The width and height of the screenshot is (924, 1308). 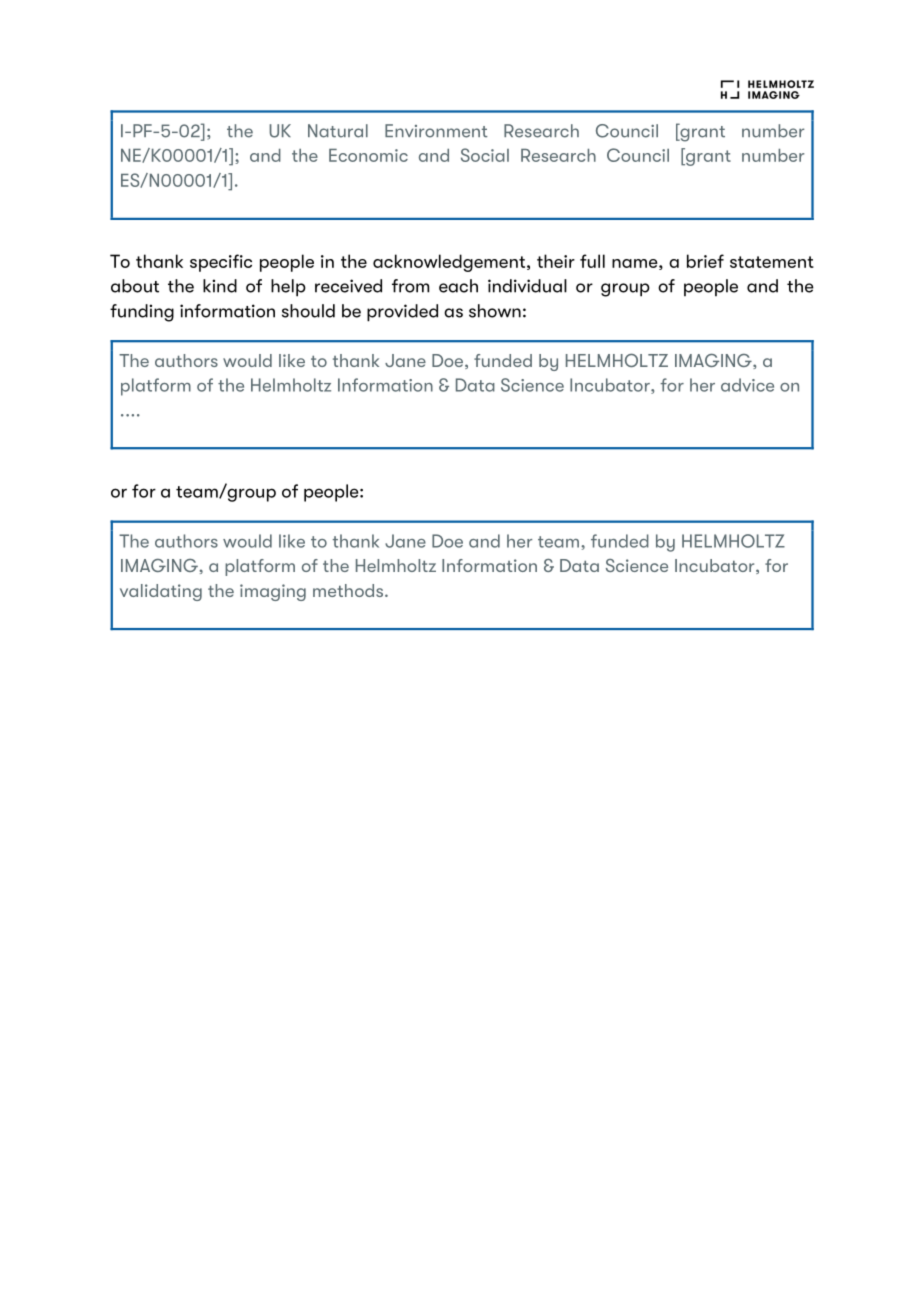 I want to click on Social, so click(x=485, y=155).
